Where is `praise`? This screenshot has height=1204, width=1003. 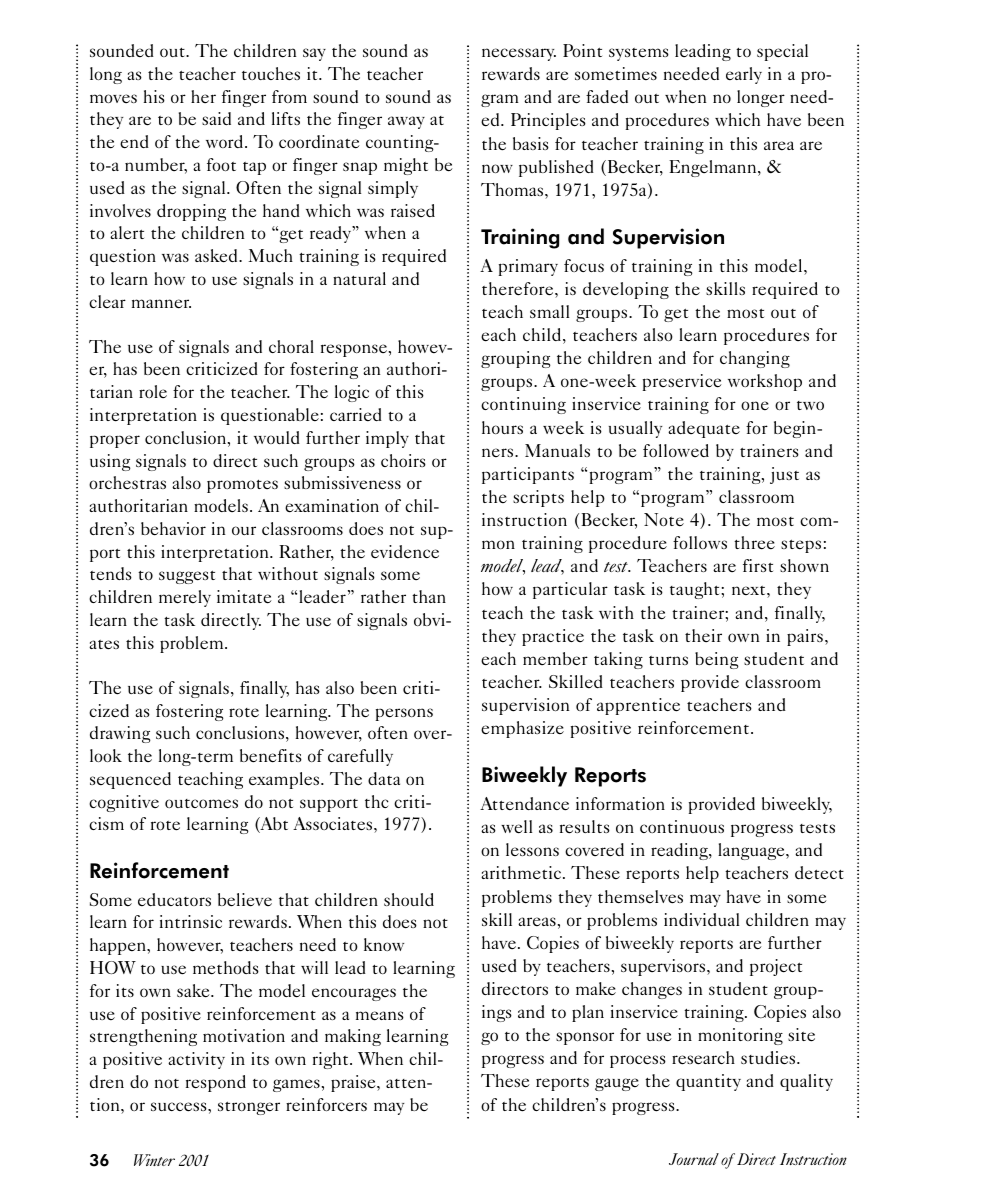
praise is located at coordinates (354, 1083).
